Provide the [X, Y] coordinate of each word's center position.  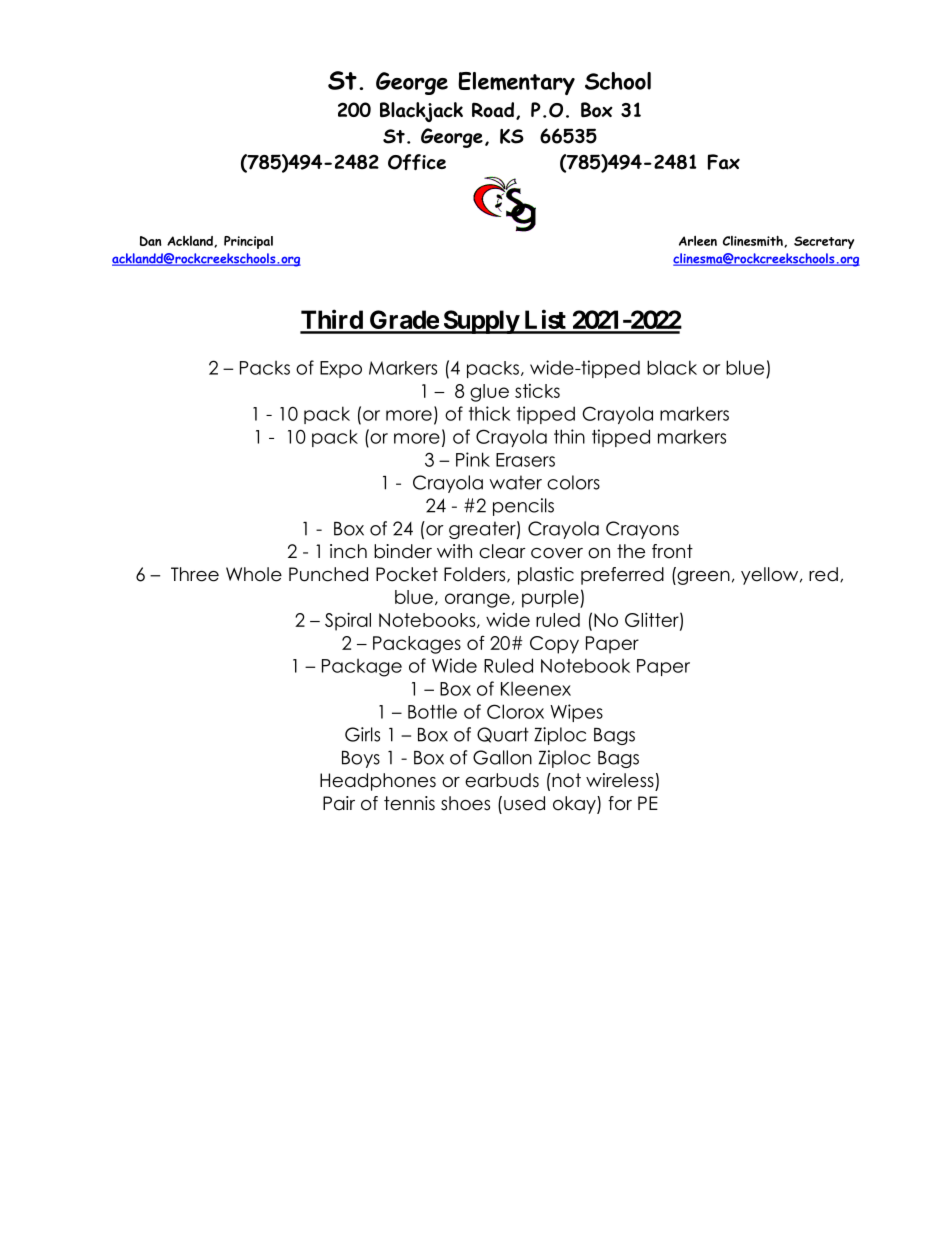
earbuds [502, 780]
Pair [339, 803]
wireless [620, 780]
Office [417, 162]
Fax [724, 162]
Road [493, 110]
